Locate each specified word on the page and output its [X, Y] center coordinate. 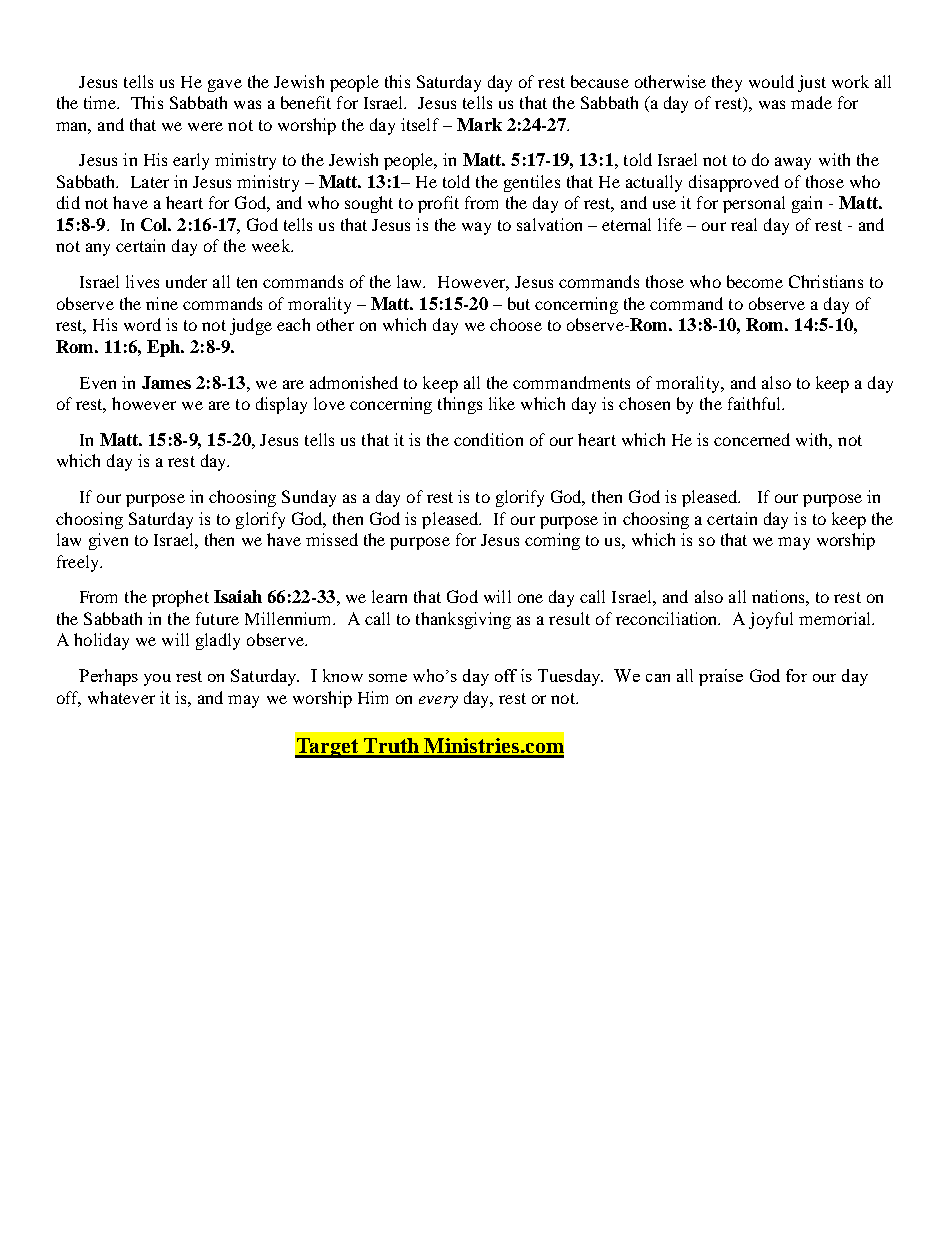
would [771, 81]
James [166, 382]
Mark [479, 124]
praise [721, 677]
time [101, 102]
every [438, 702]
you [157, 680]
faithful [756, 403]
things [460, 405]
